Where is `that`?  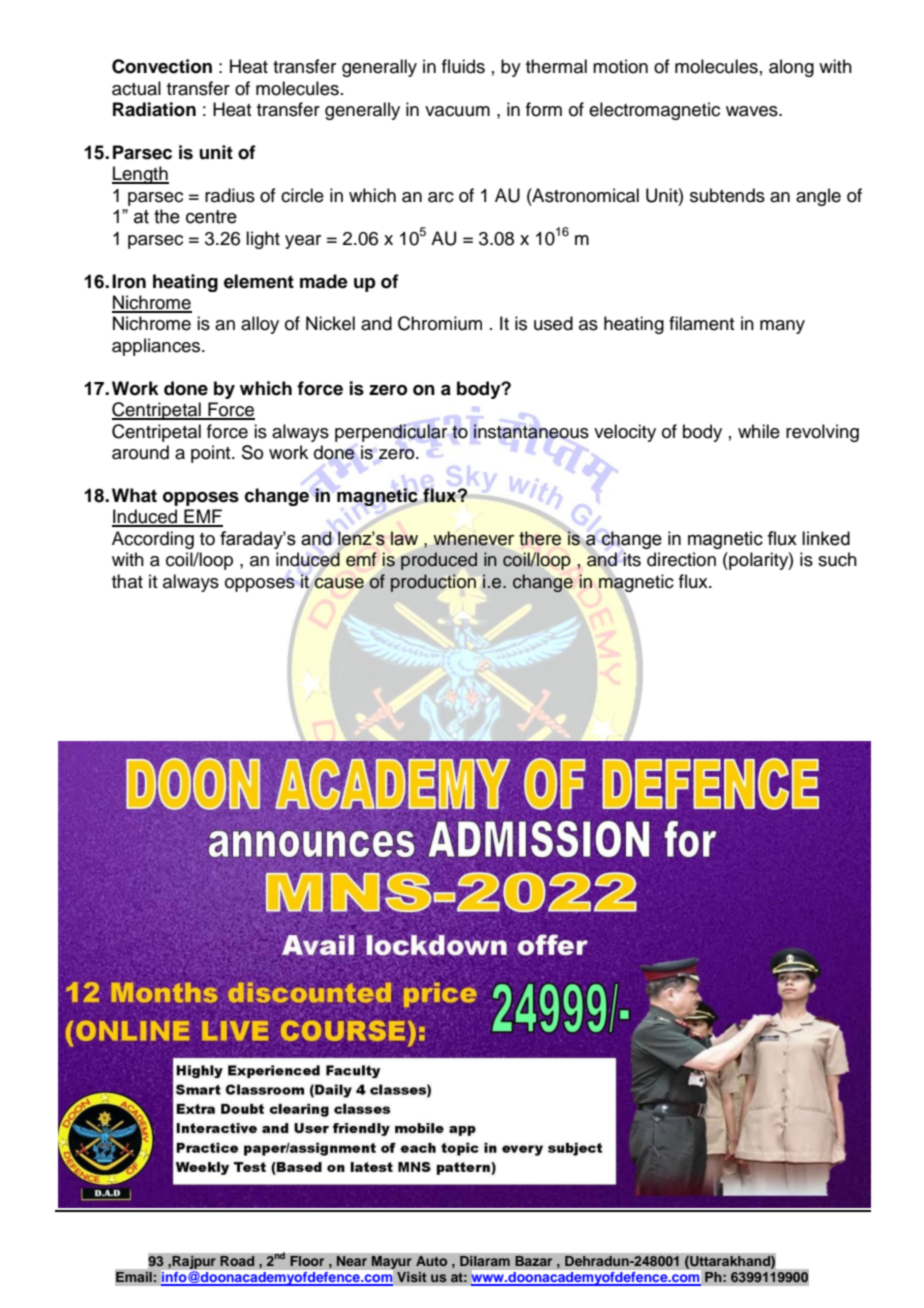 that is located at coordinates (127, 581).
